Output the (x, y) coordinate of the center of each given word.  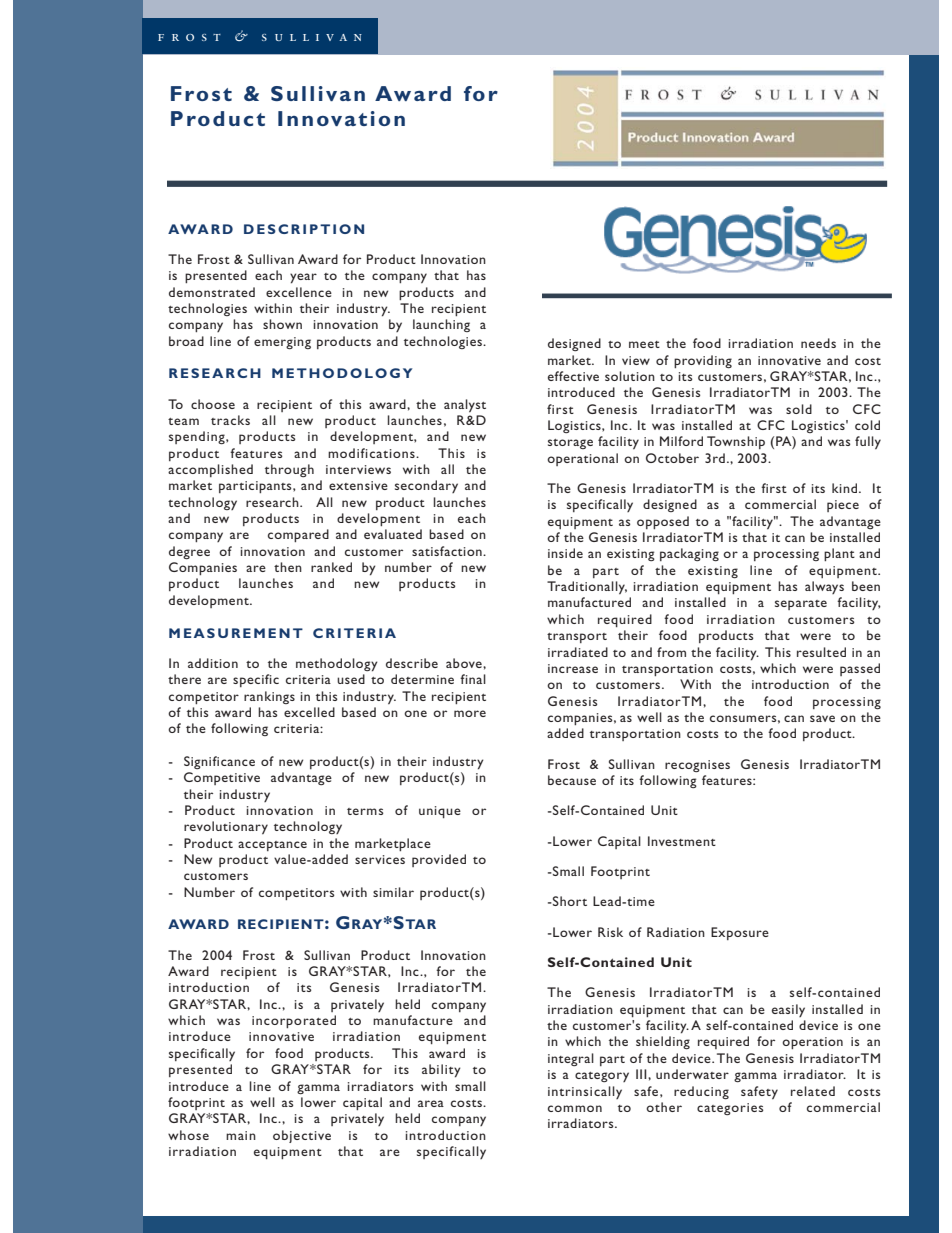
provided (439, 860)
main (241, 1135)
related (813, 1091)
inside (565, 553)
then (288, 567)
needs (818, 343)
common (575, 1108)
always (824, 587)
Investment (682, 841)
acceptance (272, 846)
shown (282, 324)
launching (441, 325)
